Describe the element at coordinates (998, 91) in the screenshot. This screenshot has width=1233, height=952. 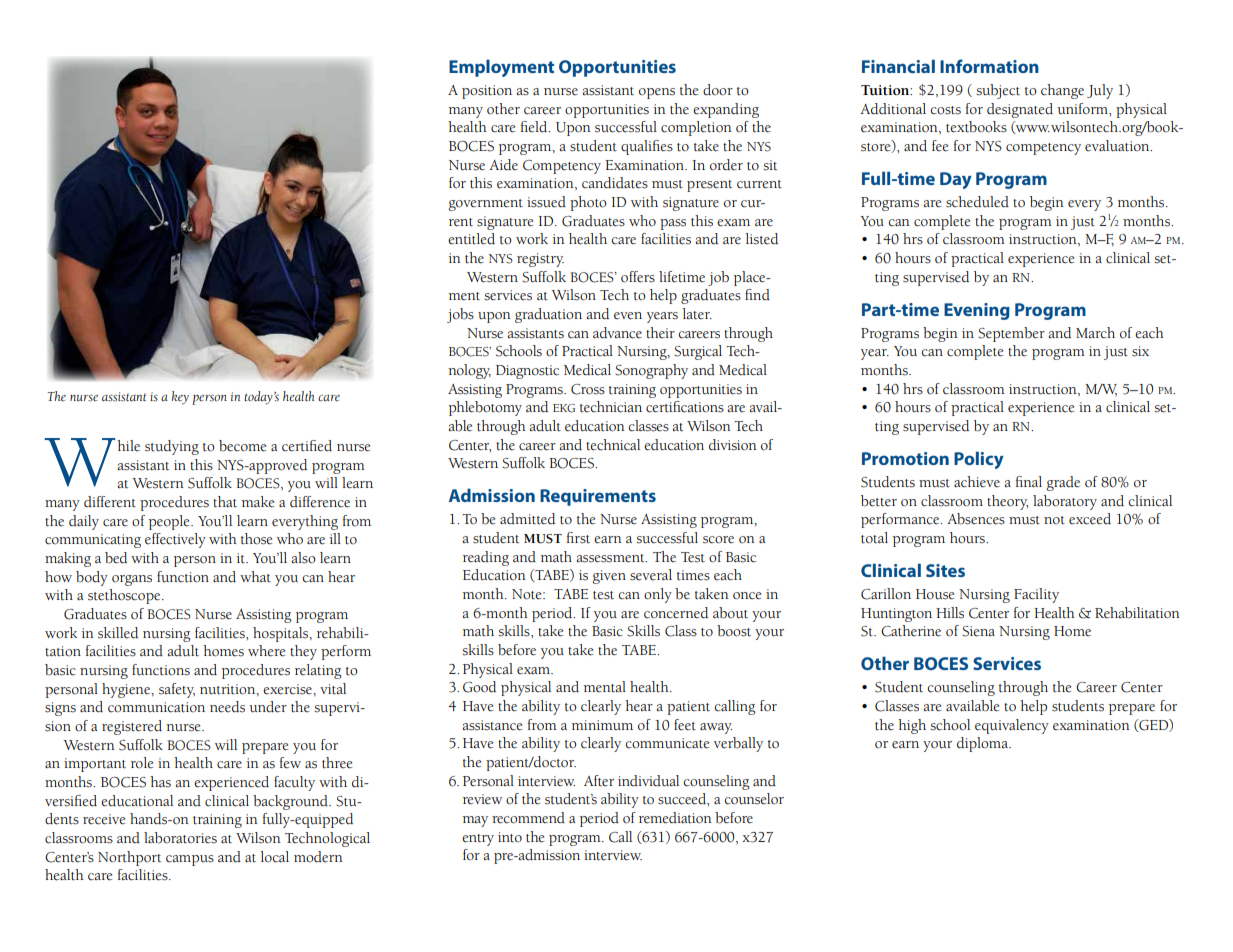
I see `subject` at that location.
